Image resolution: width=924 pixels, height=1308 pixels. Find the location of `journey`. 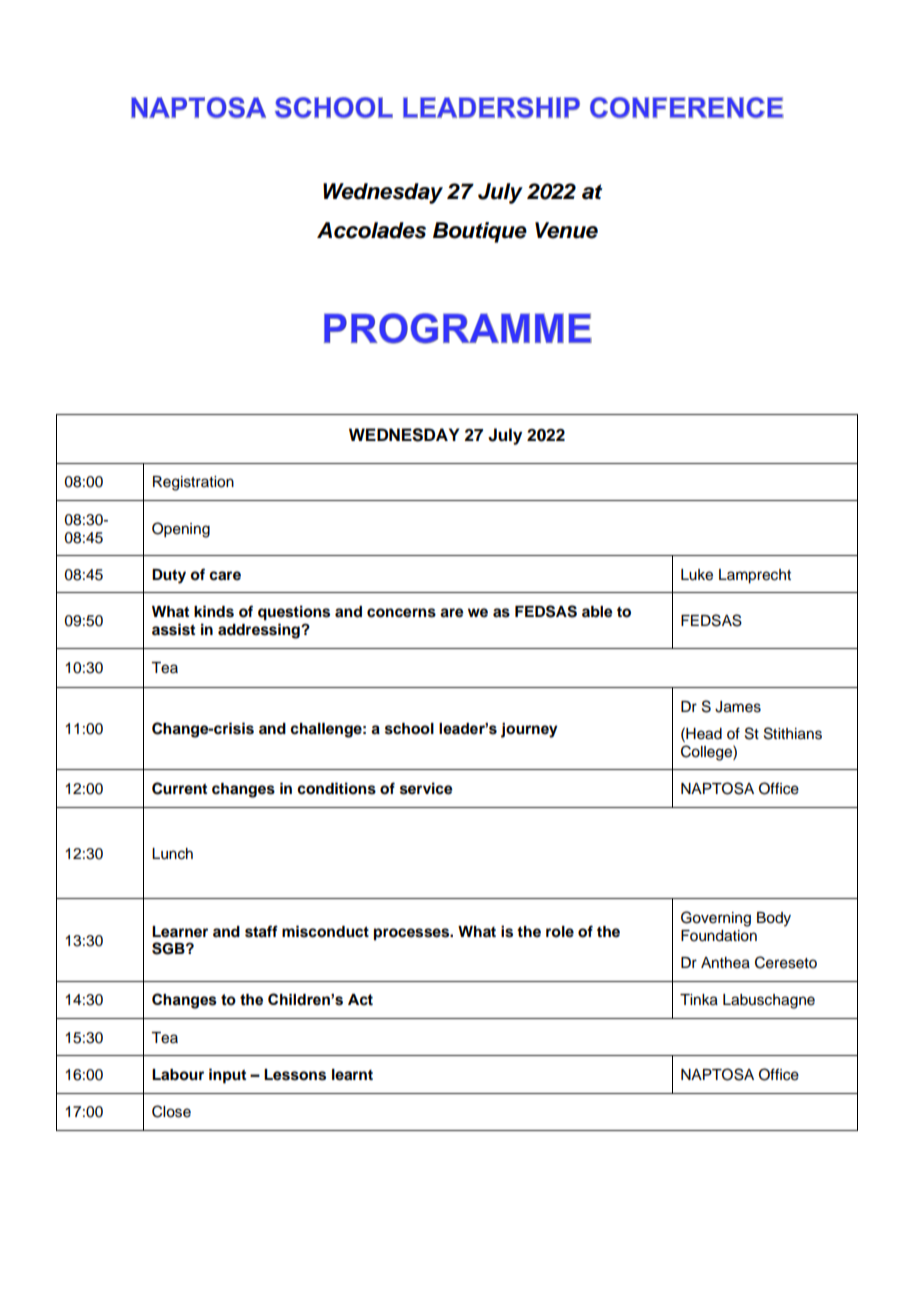

journey is located at coordinates (529, 730).
